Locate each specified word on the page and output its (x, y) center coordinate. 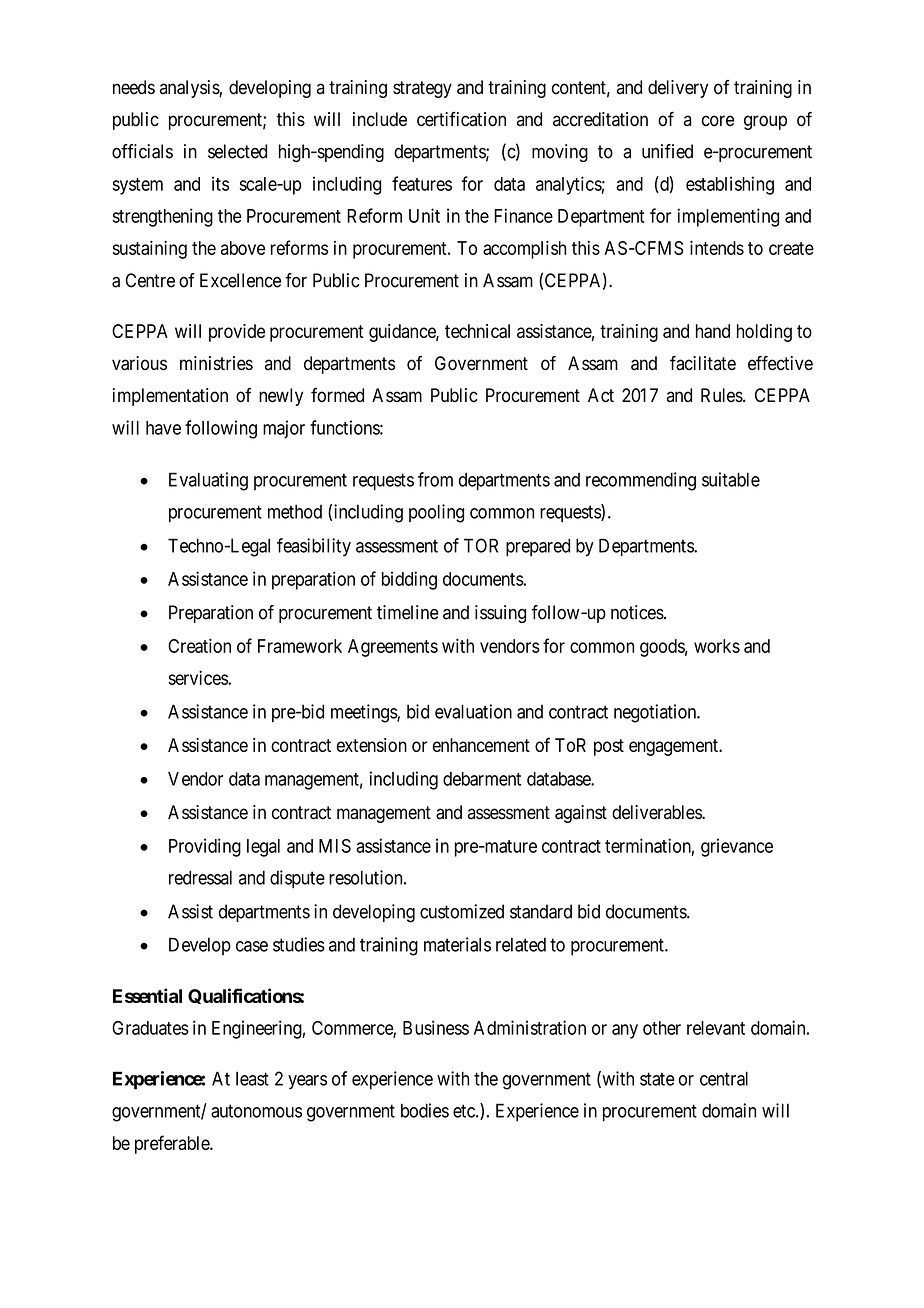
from (435, 479)
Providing (205, 847)
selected (237, 151)
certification (461, 119)
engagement (674, 747)
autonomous (256, 1111)
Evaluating (208, 481)
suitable (731, 479)
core (718, 121)
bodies (425, 1110)
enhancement (481, 745)
